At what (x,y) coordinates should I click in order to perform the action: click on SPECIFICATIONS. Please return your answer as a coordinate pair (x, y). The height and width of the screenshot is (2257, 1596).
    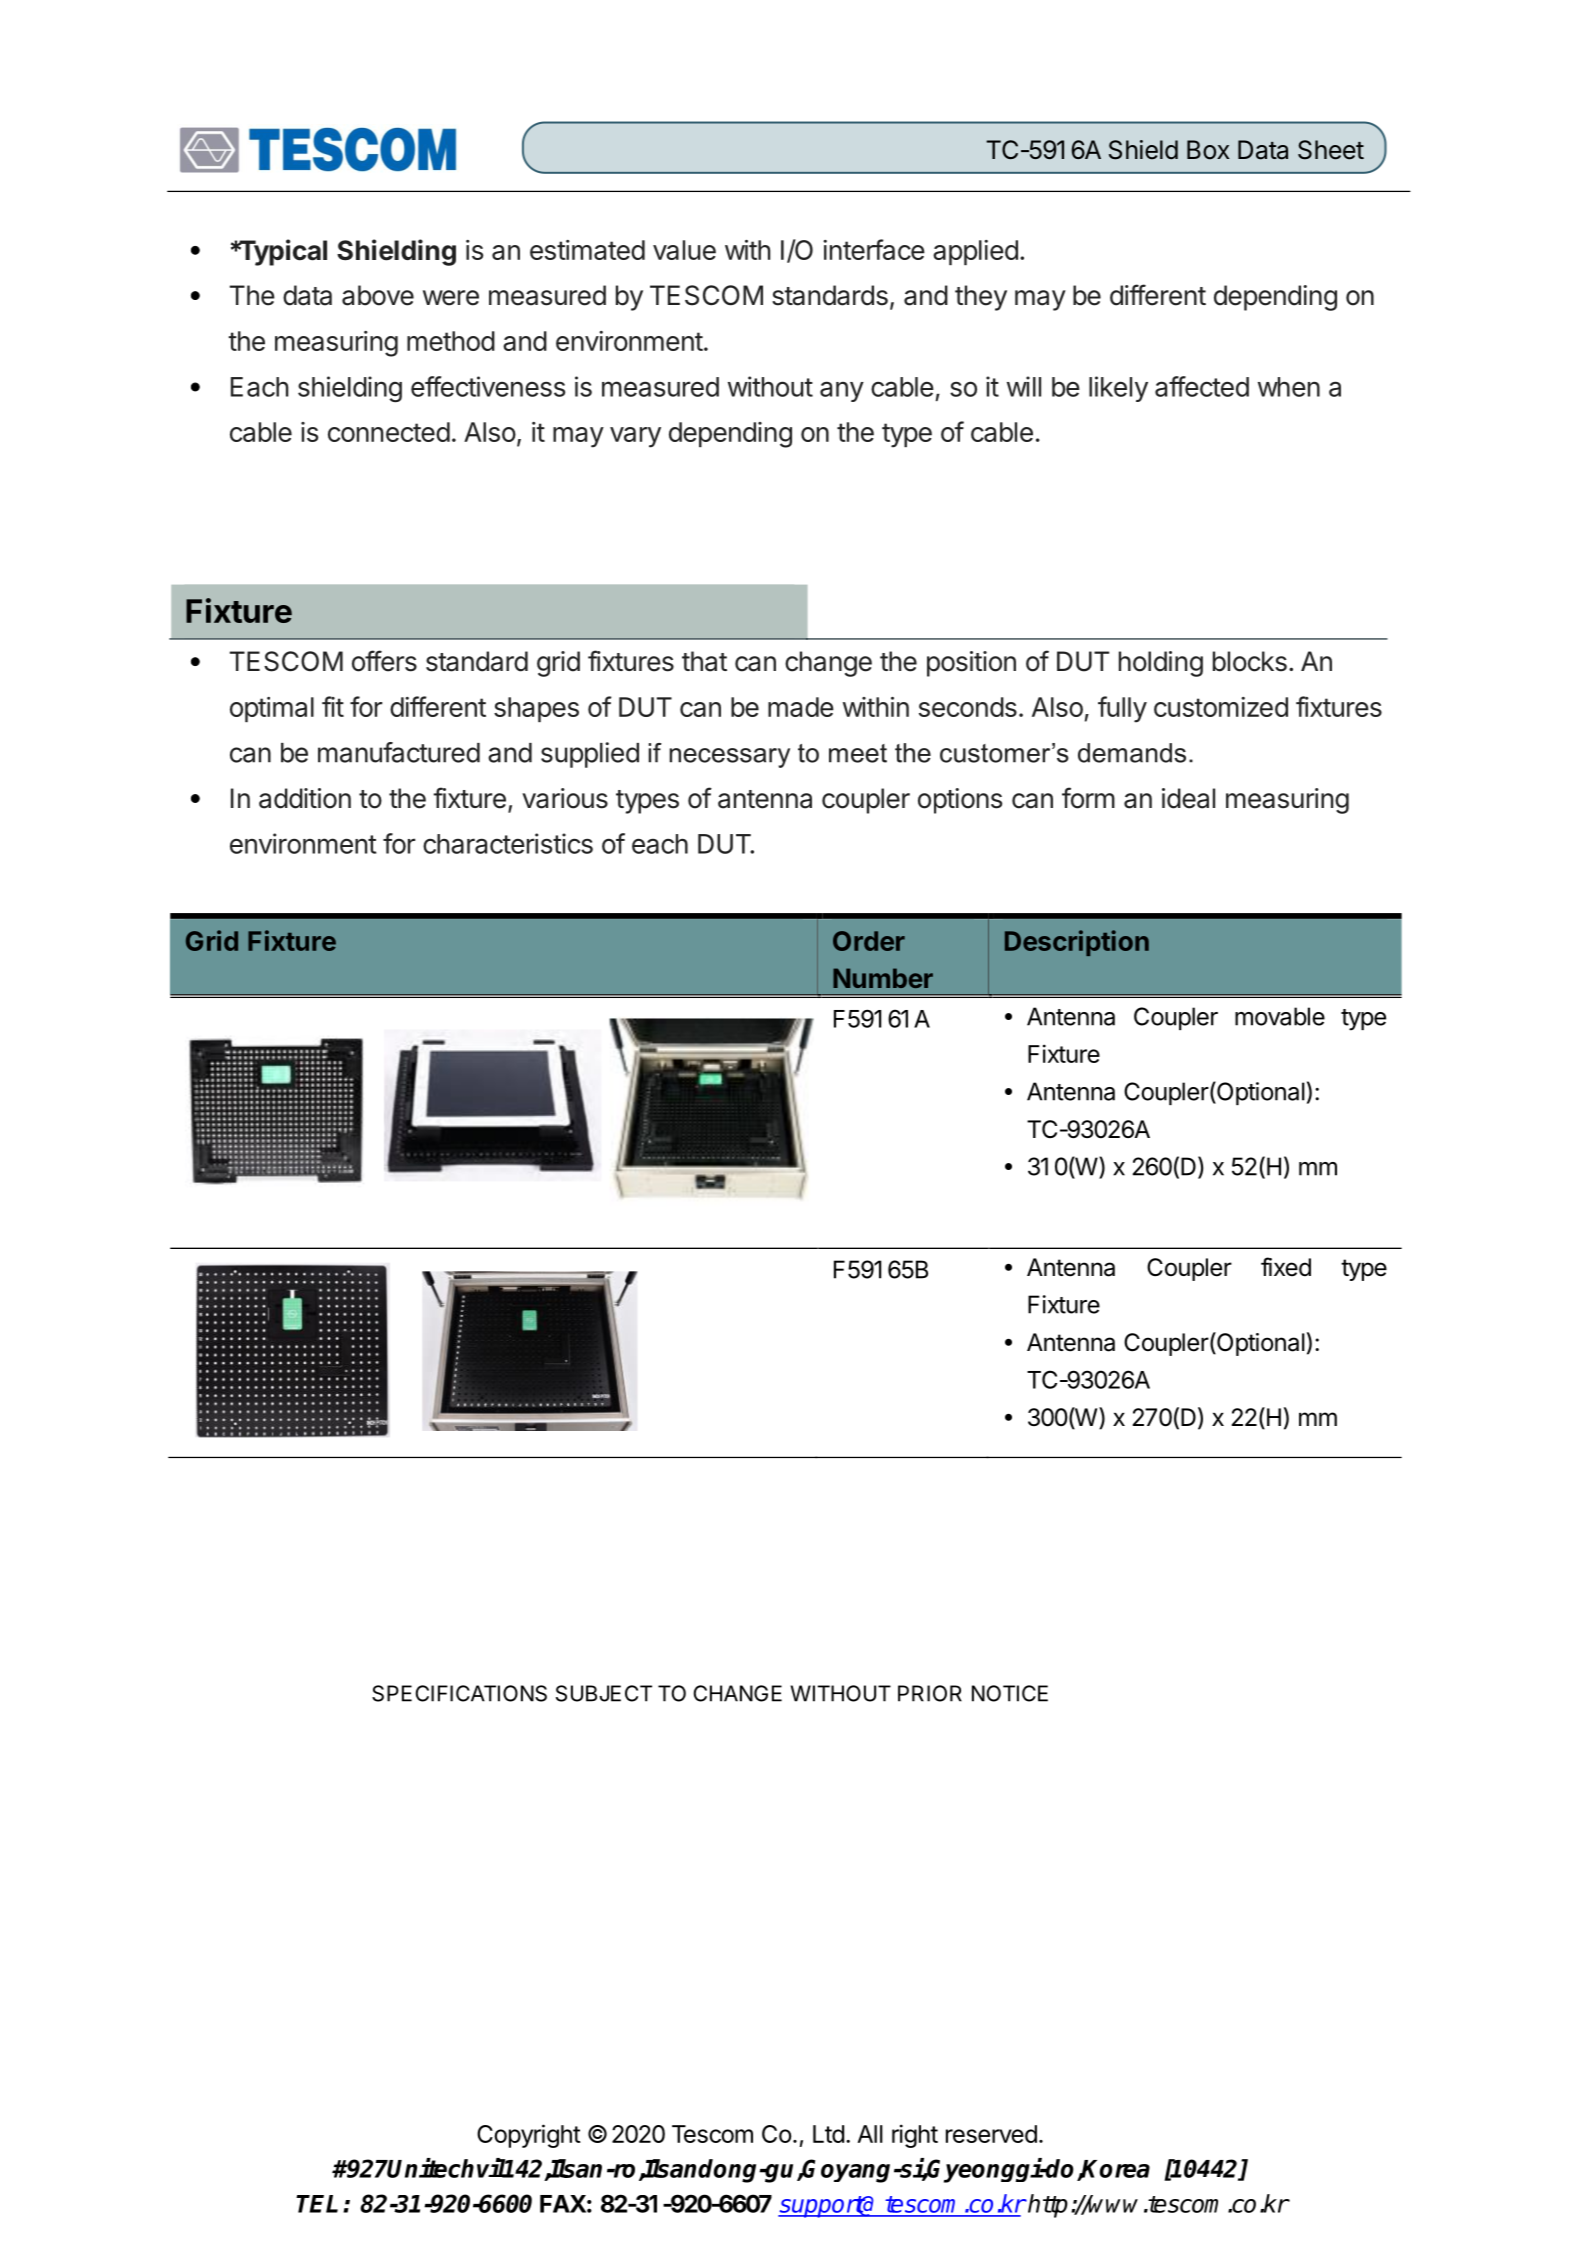
    Looking at the image, I should click on (459, 1693).
